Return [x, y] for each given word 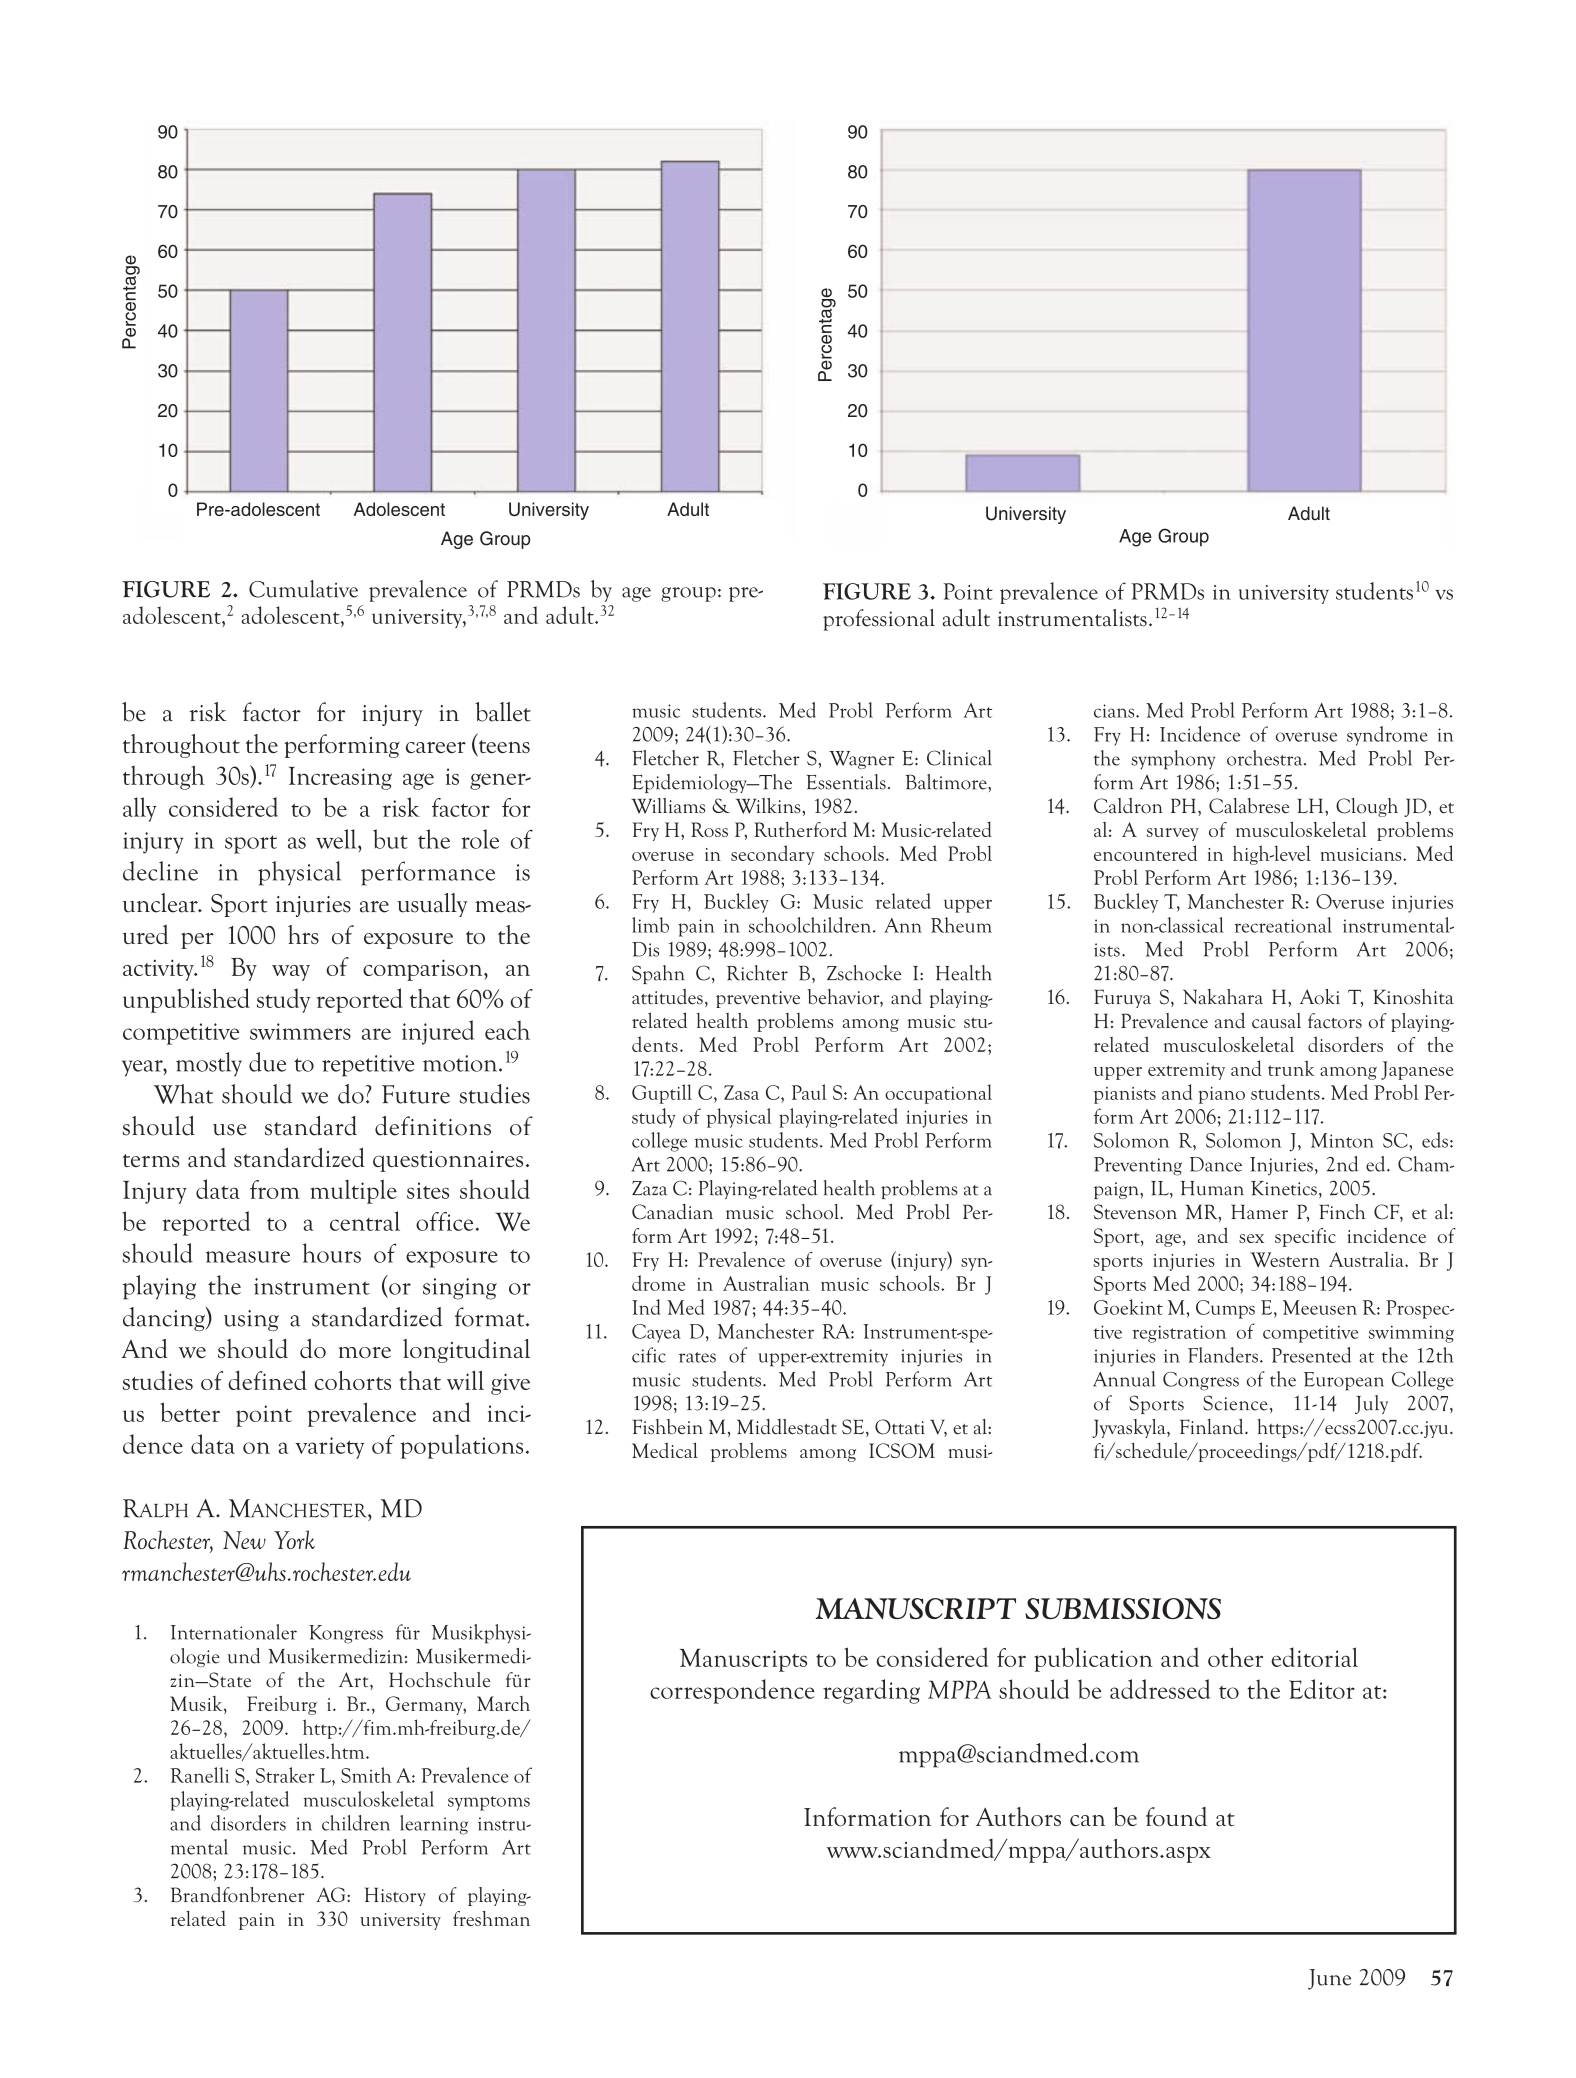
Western [1285, 1259]
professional [879, 620]
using [251, 1320]
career [436, 747]
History [395, 1896]
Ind [646, 1307]
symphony [1173, 760]
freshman [491, 1918]
